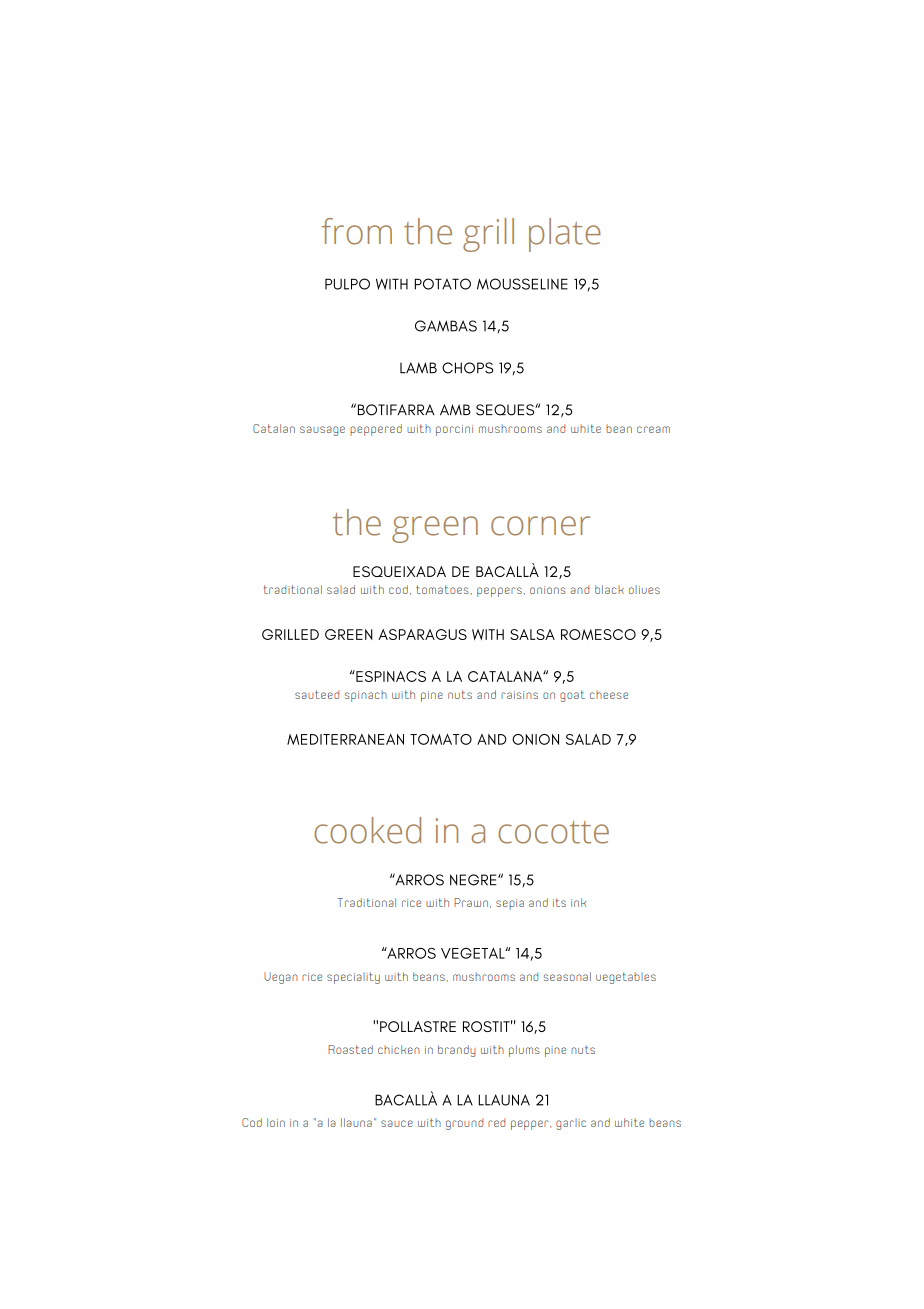 The height and width of the page is (1309, 924). I want to click on goat, so click(572, 696).
